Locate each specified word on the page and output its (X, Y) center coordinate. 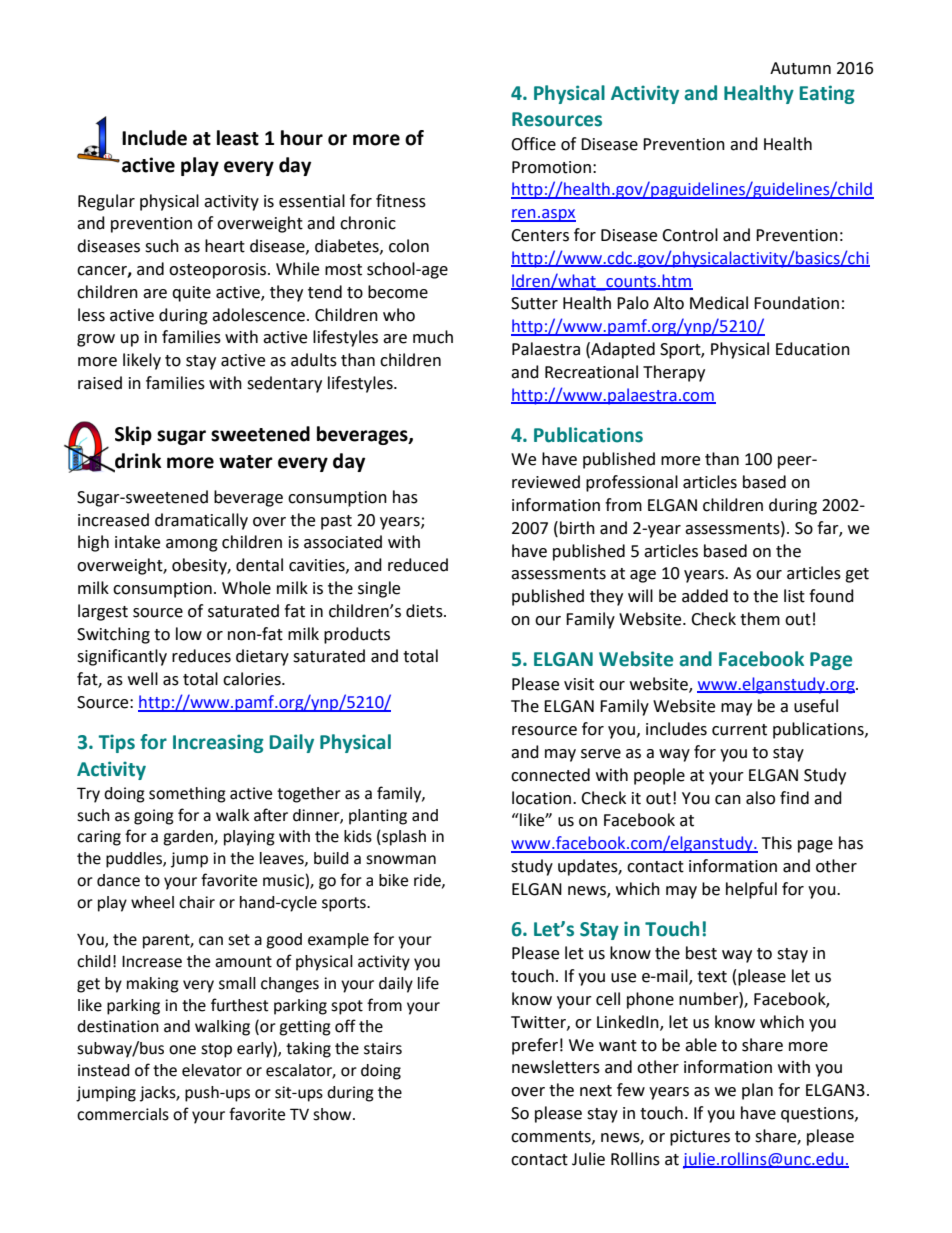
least (238, 138)
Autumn (800, 68)
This (777, 843)
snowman (401, 860)
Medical (719, 303)
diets (425, 611)
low (189, 634)
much (433, 337)
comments (552, 1137)
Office (533, 144)
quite (191, 294)
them (760, 619)
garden (189, 838)
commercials (123, 1114)
